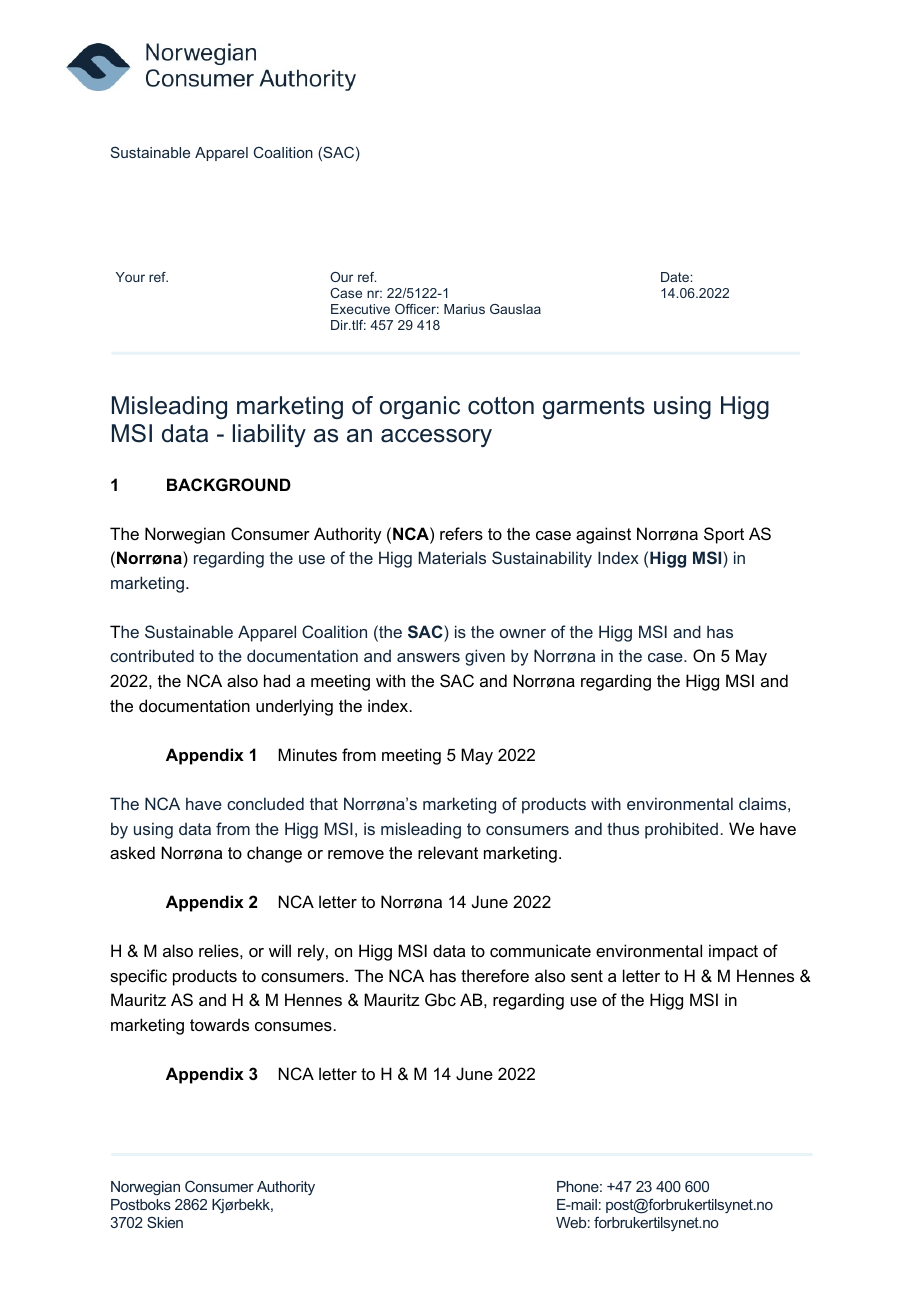 Image resolution: width=924 pixels, height=1308 pixels. I want to click on answers, so click(428, 657).
